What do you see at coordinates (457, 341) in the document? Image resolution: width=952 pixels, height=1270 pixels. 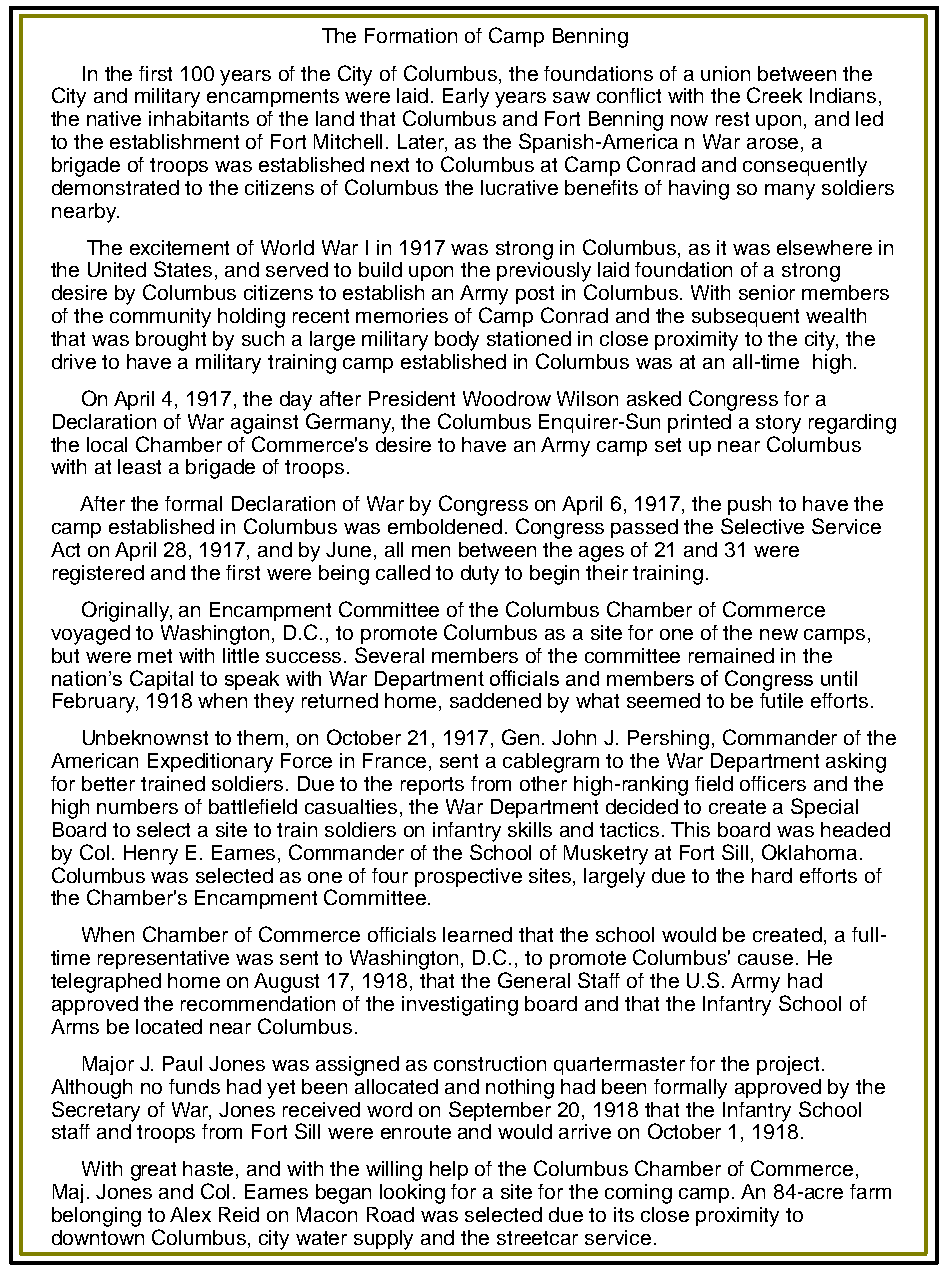 I see `body` at bounding box center [457, 341].
